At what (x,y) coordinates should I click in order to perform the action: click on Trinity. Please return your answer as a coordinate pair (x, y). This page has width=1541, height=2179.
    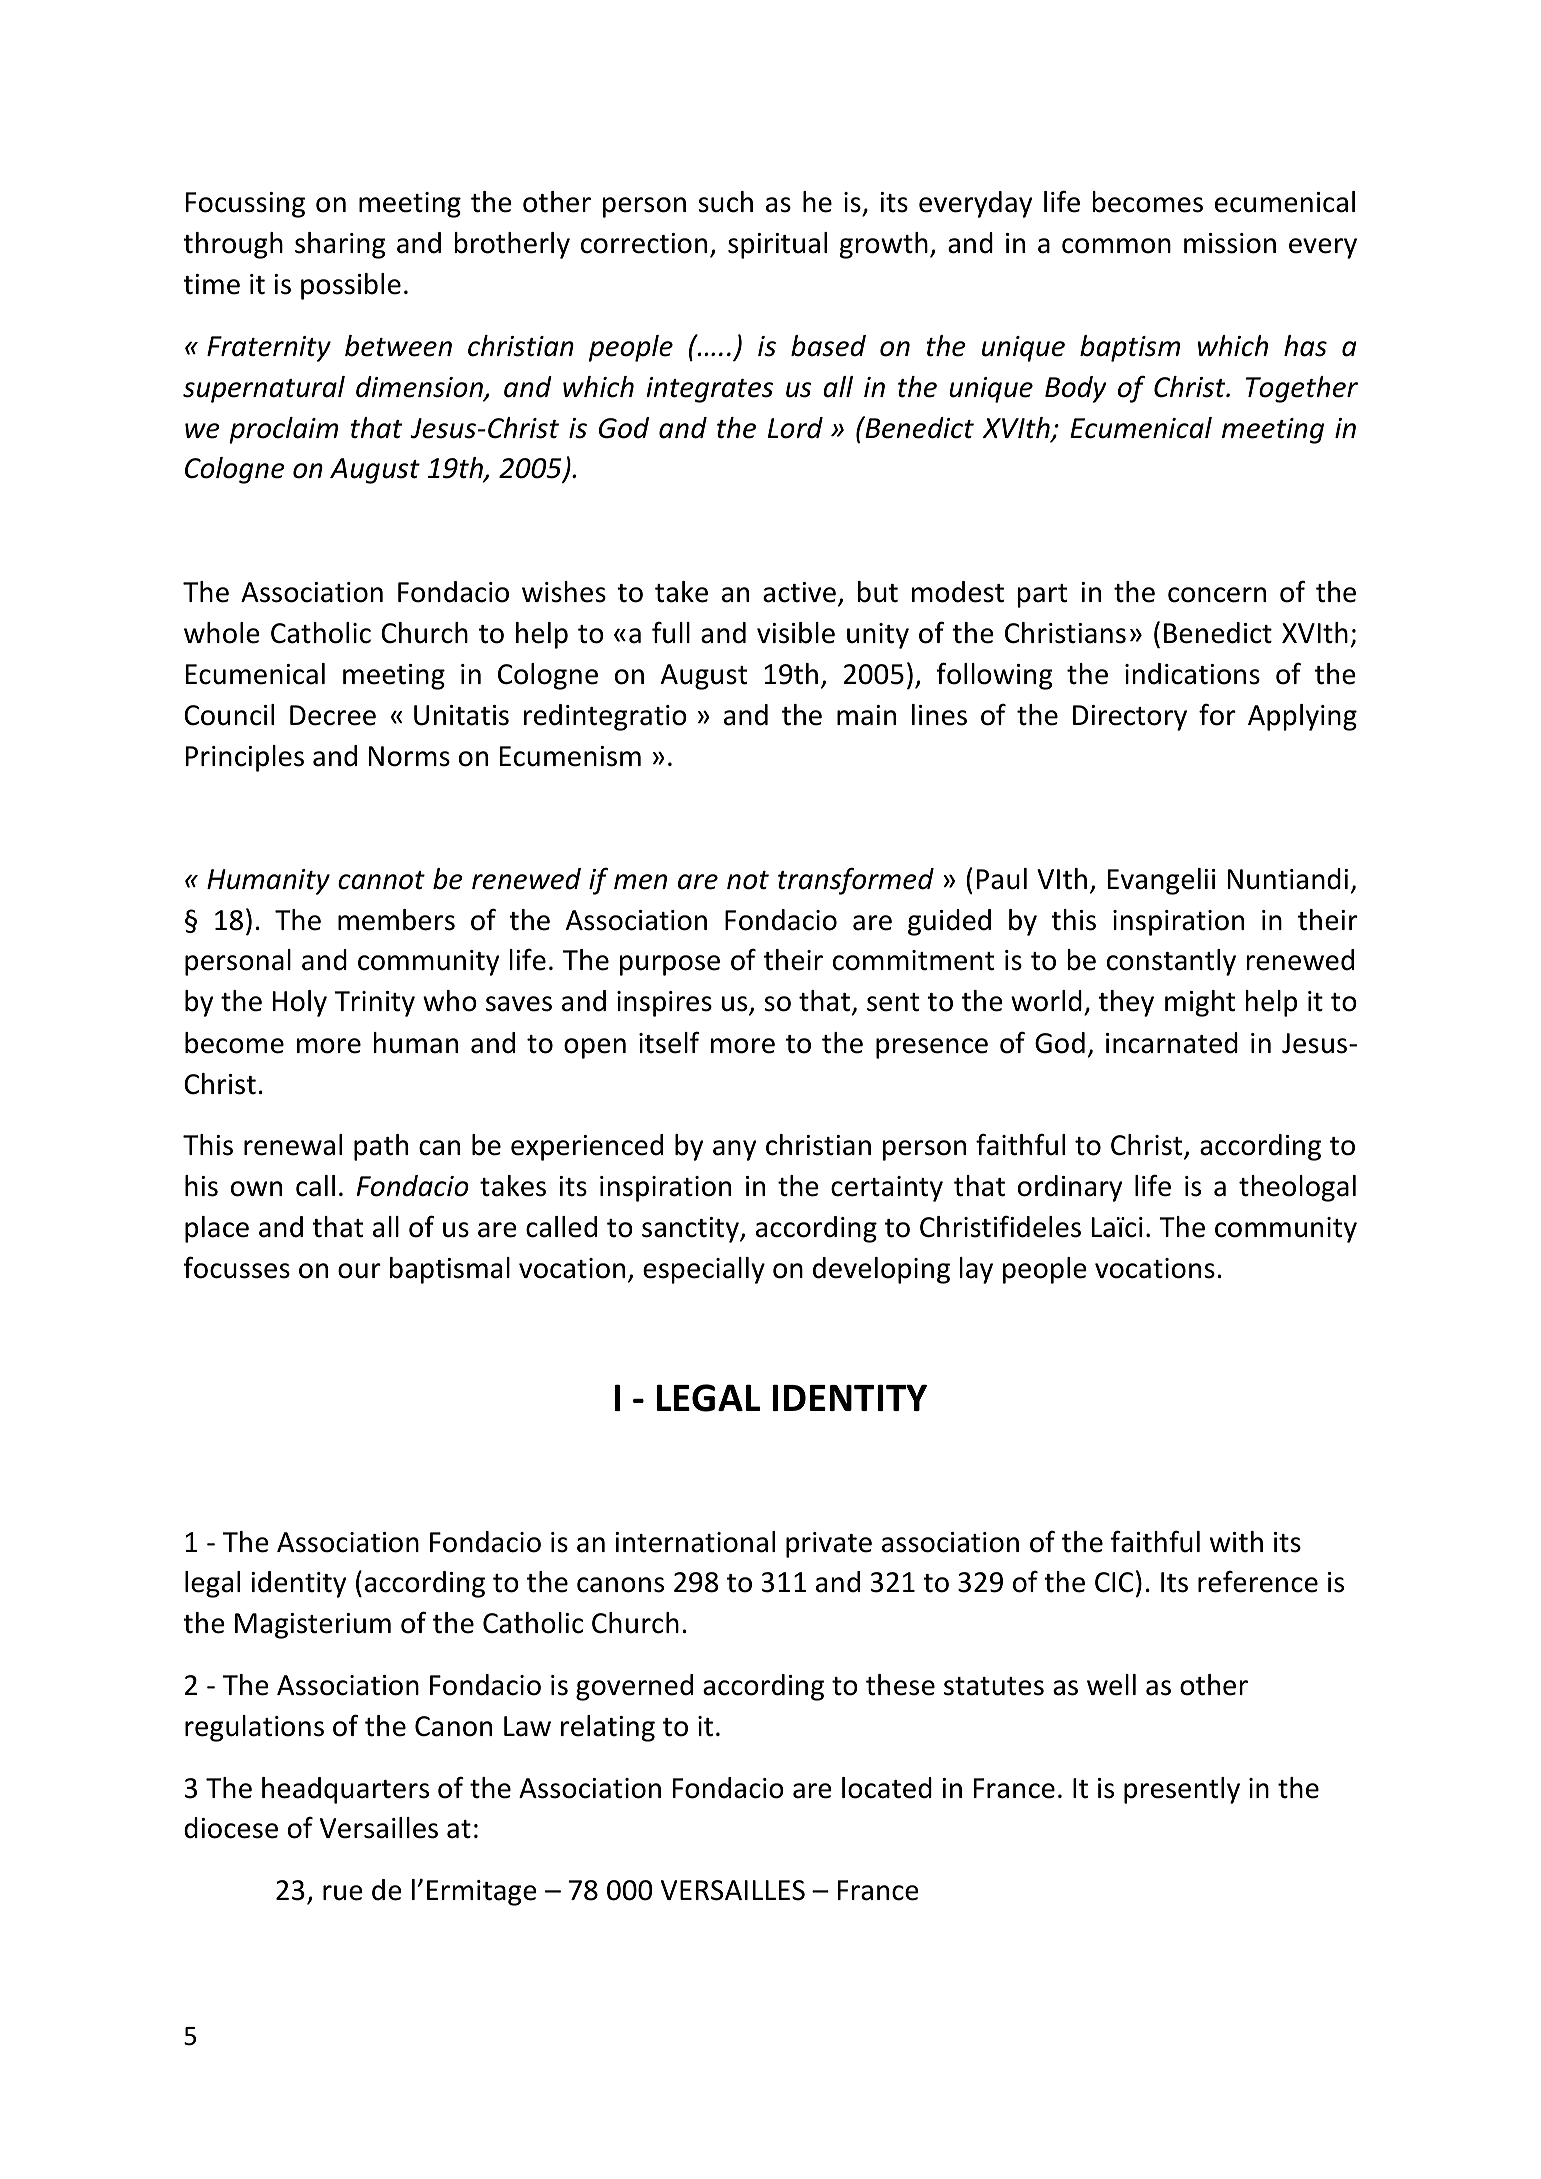
    Looking at the image, I should click on (375, 1004).
